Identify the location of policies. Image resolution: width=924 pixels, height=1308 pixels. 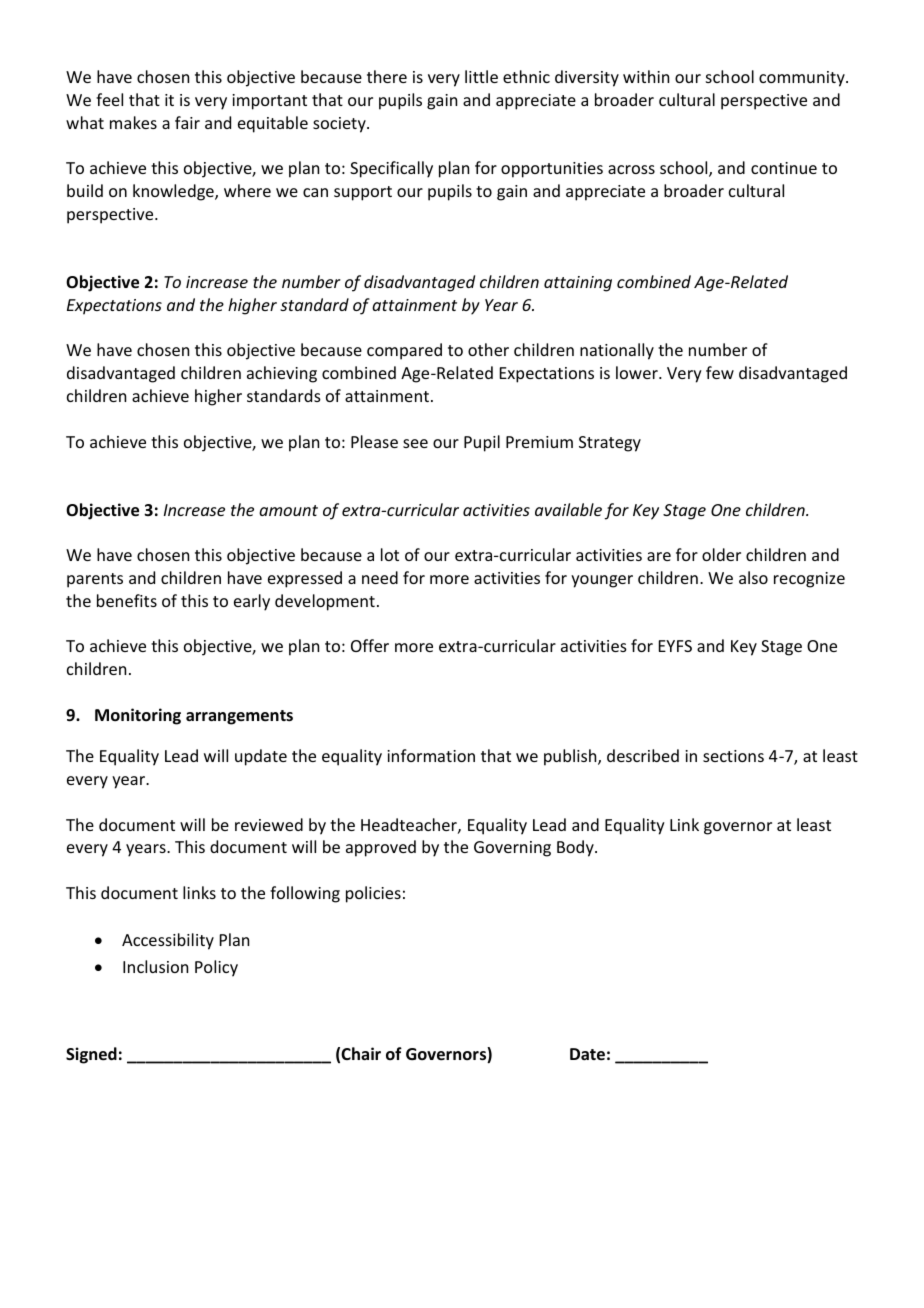
(373, 894).
